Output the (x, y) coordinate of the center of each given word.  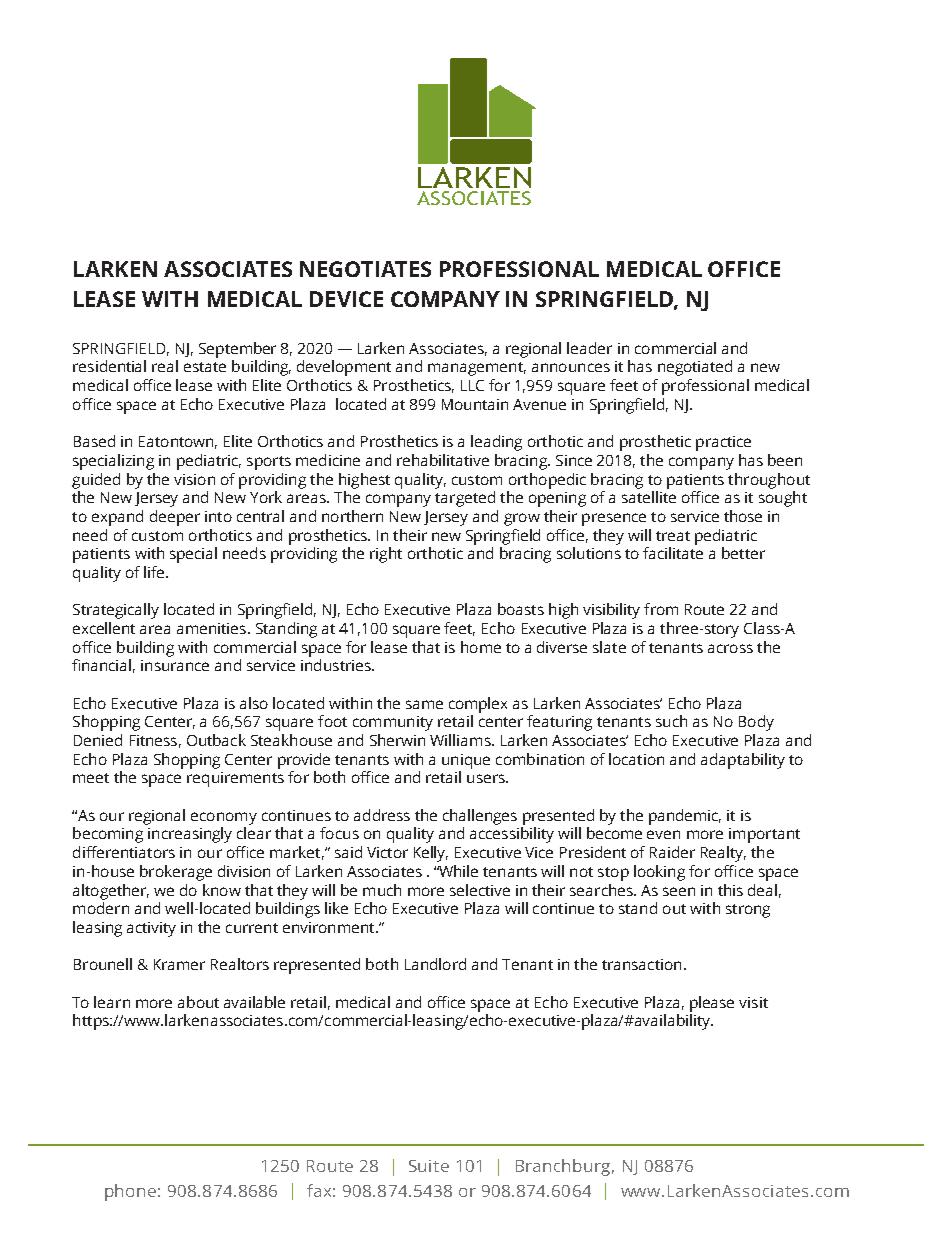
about (198, 1002)
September (237, 350)
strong (748, 911)
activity (151, 929)
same (424, 704)
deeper (175, 518)
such (671, 721)
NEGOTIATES (365, 269)
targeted (465, 499)
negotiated (695, 368)
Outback (216, 740)
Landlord (435, 964)
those (743, 516)
